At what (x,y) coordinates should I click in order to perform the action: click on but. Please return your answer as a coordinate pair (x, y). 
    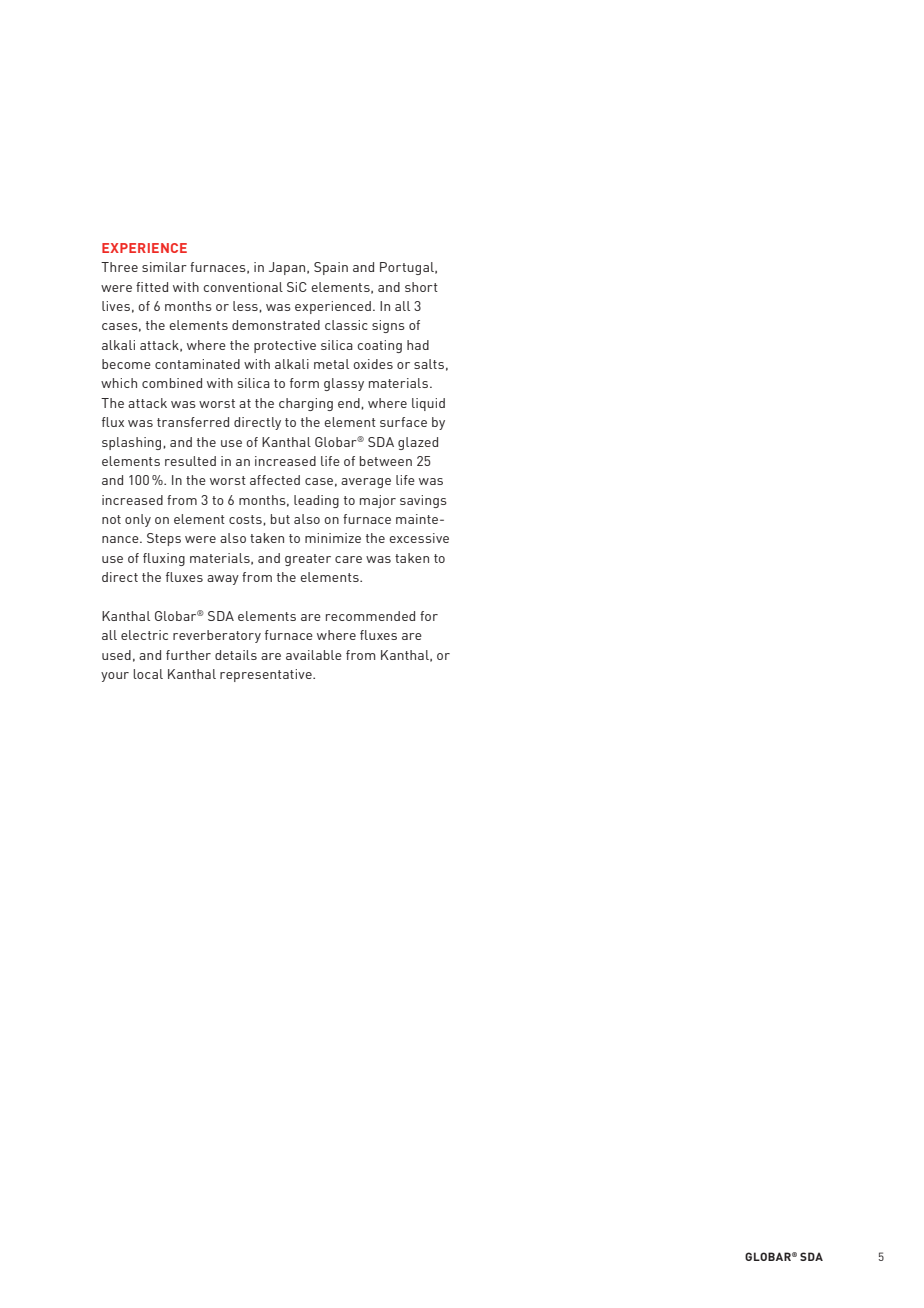
    Looking at the image, I should click on (280, 519).
